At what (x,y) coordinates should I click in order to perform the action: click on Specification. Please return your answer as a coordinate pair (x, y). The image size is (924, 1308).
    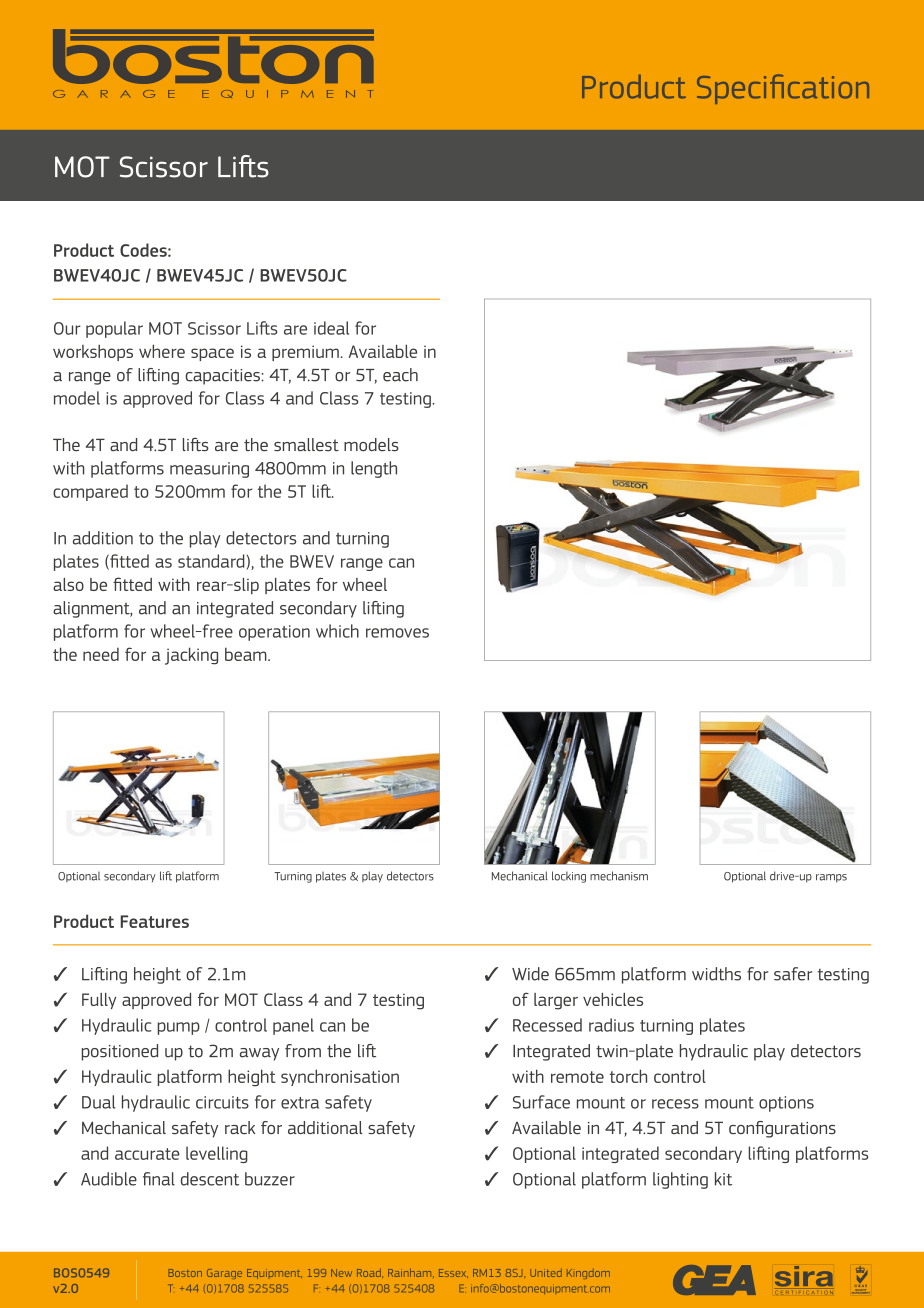
    Looking at the image, I should click on (783, 89).
